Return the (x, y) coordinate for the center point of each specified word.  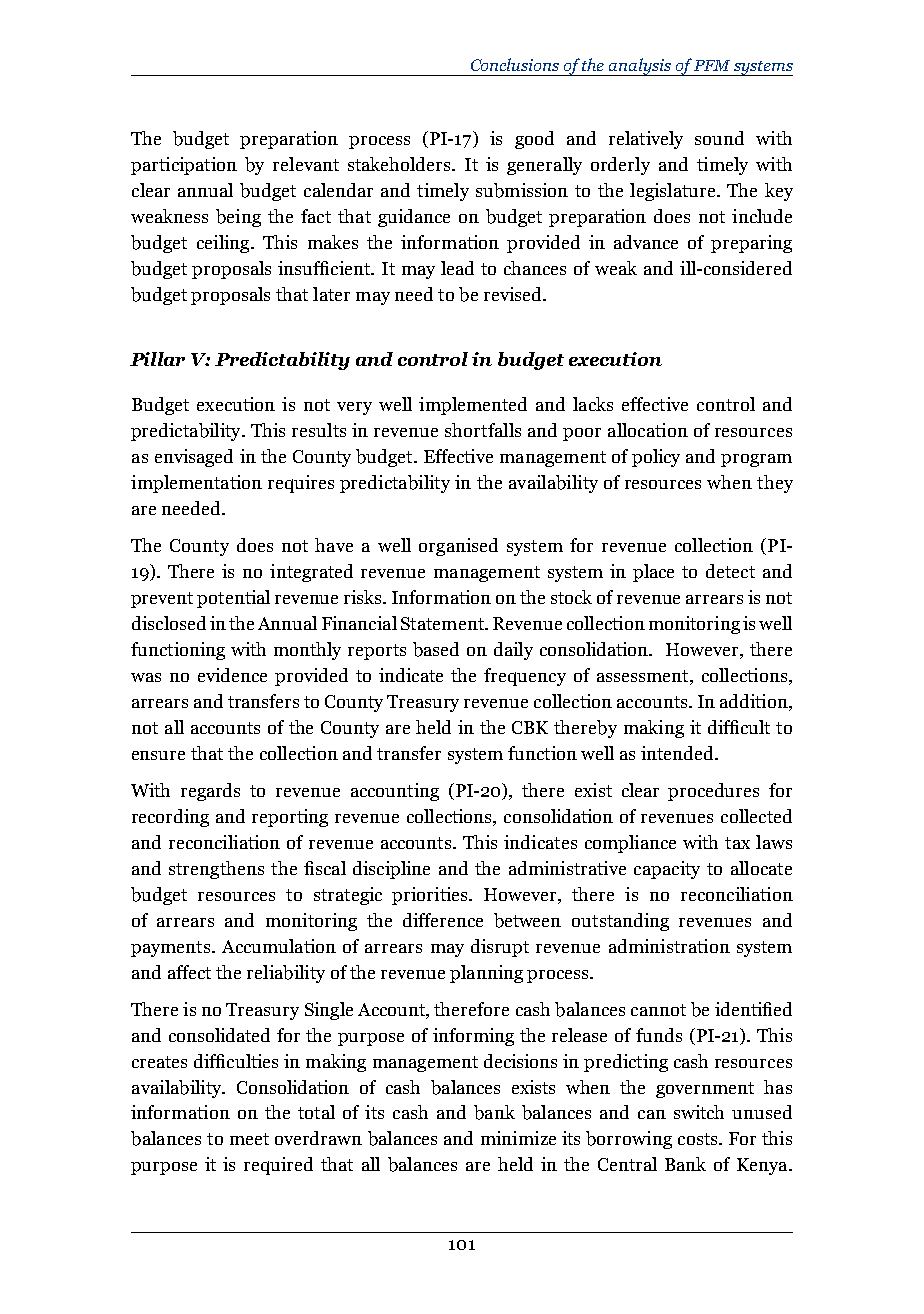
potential (233, 599)
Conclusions (515, 64)
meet (249, 1139)
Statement (443, 623)
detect (730, 571)
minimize (518, 1138)
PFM (712, 65)
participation (184, 166)
